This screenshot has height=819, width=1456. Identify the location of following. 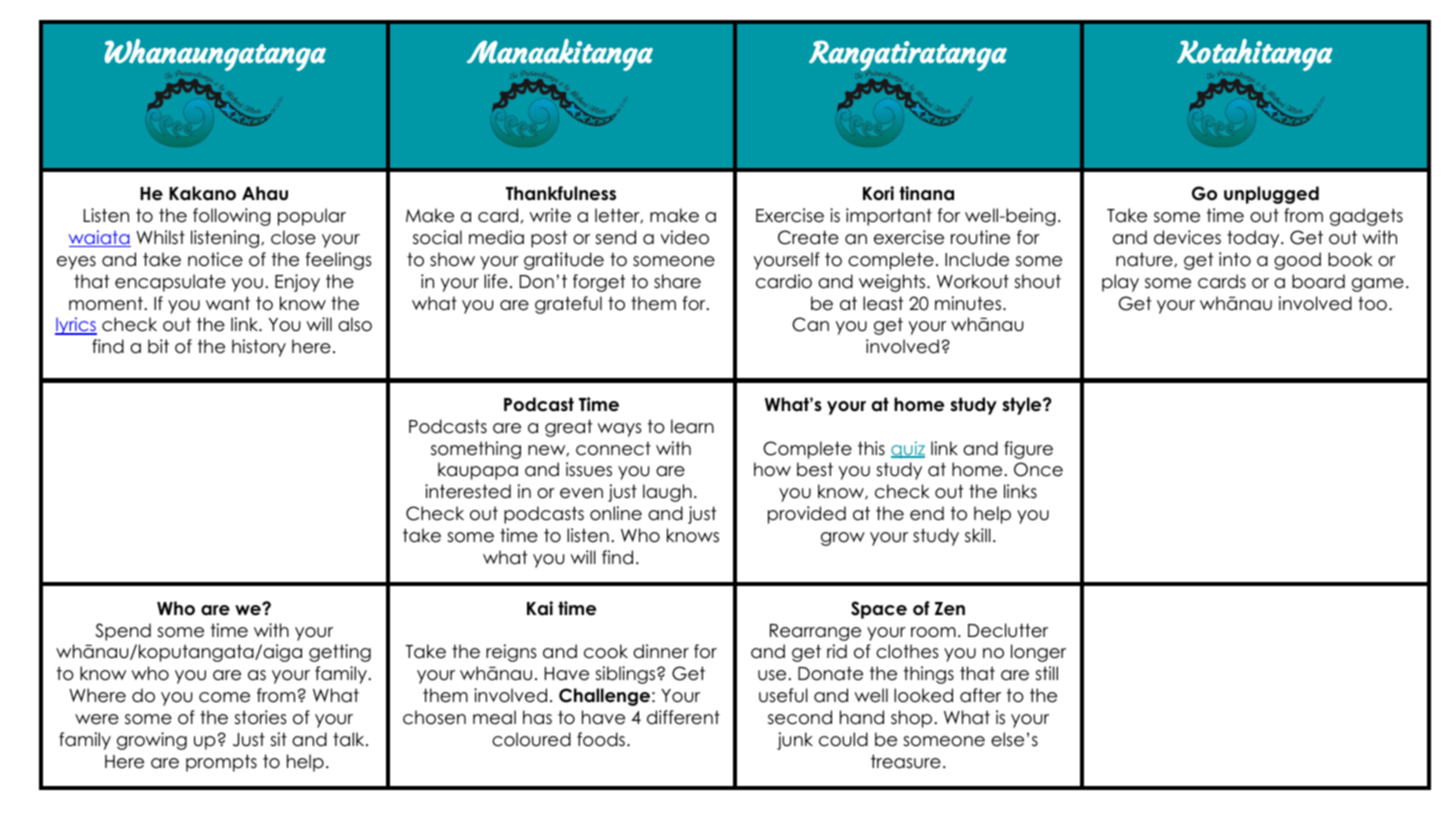
(232, 217).
